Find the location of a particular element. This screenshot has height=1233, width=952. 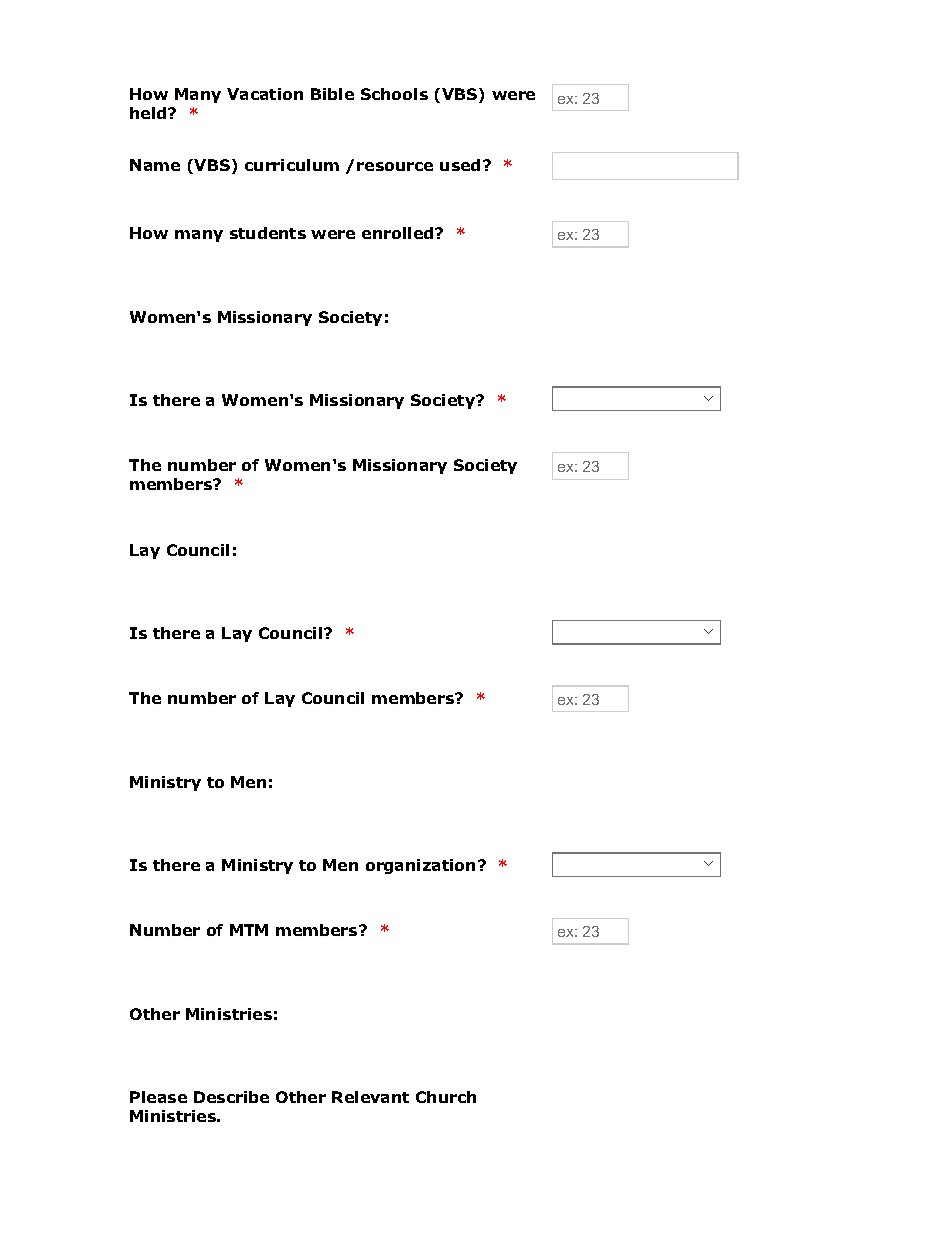

MTM is located at coordinates (249, 930).
